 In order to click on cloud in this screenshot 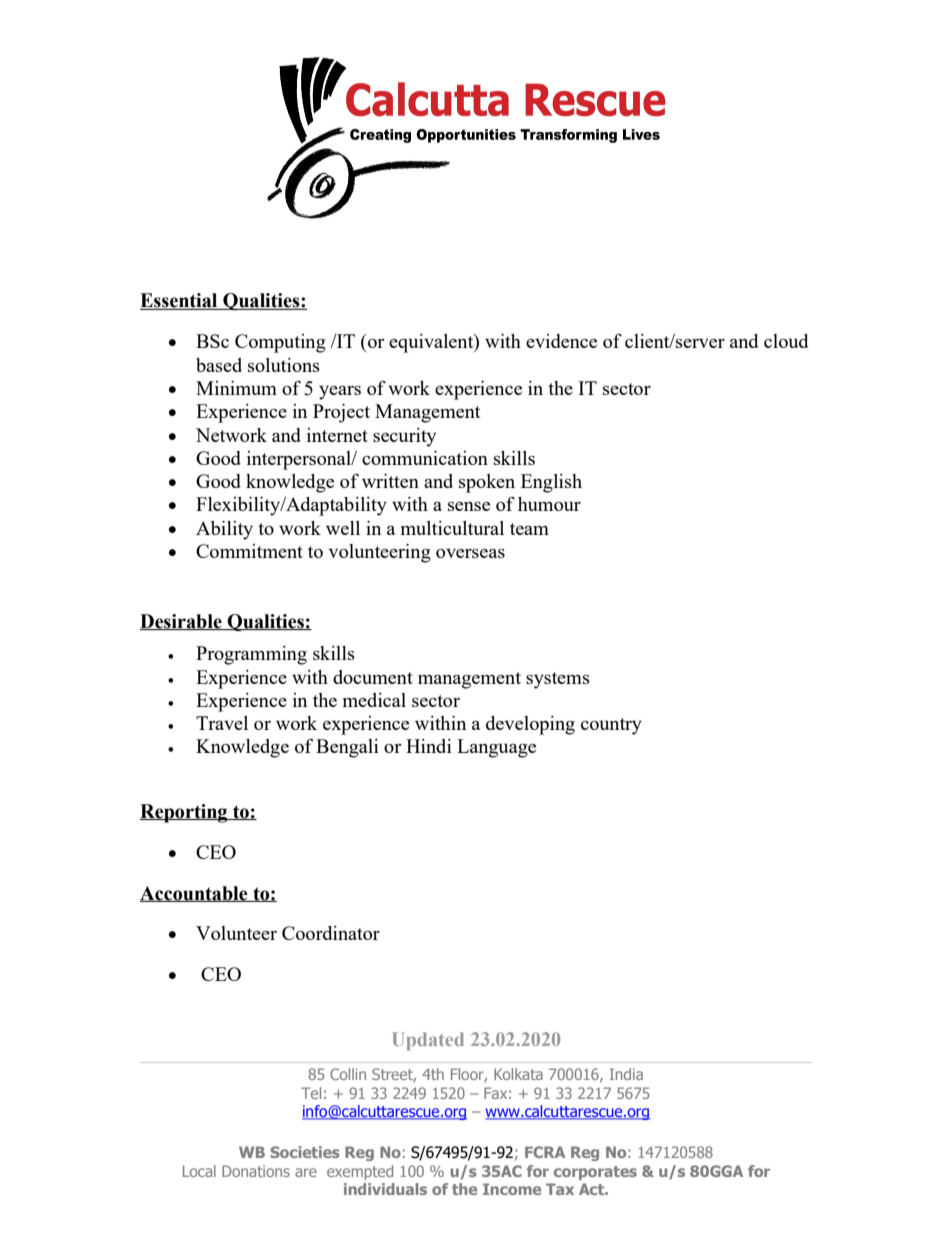, I will do `click(786, 341)`.
